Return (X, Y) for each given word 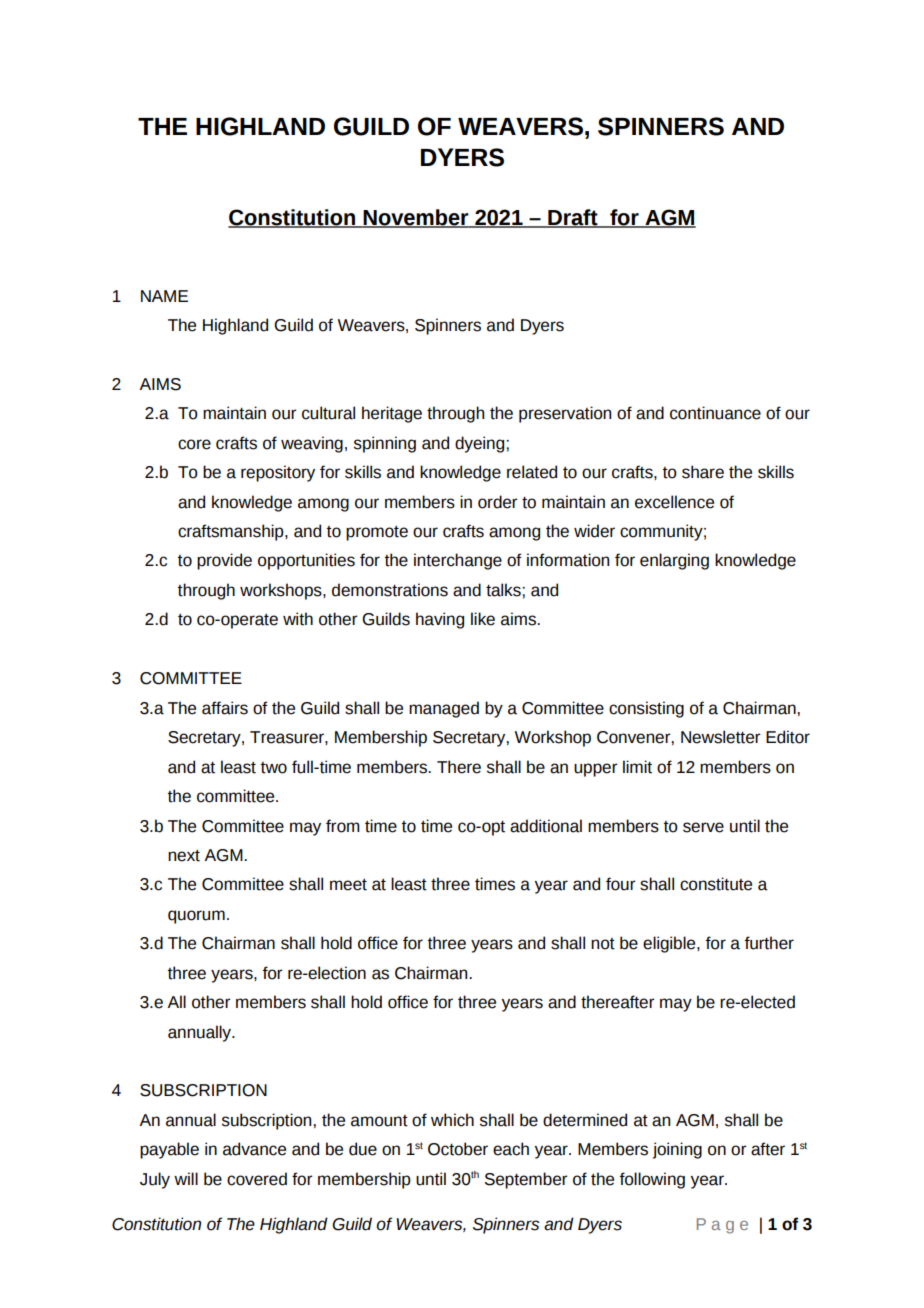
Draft (573, 218)
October (458, 1149)
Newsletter (720, 737)
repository (278, 473)
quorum (196, 917)
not (603, 944)
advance (254, 1149)
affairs (225, 708)
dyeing (481, 444)
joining (677, 1150)
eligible (670, 944)
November (416, 218)
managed (444, 709)
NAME (164, 296)
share (703, 472)
